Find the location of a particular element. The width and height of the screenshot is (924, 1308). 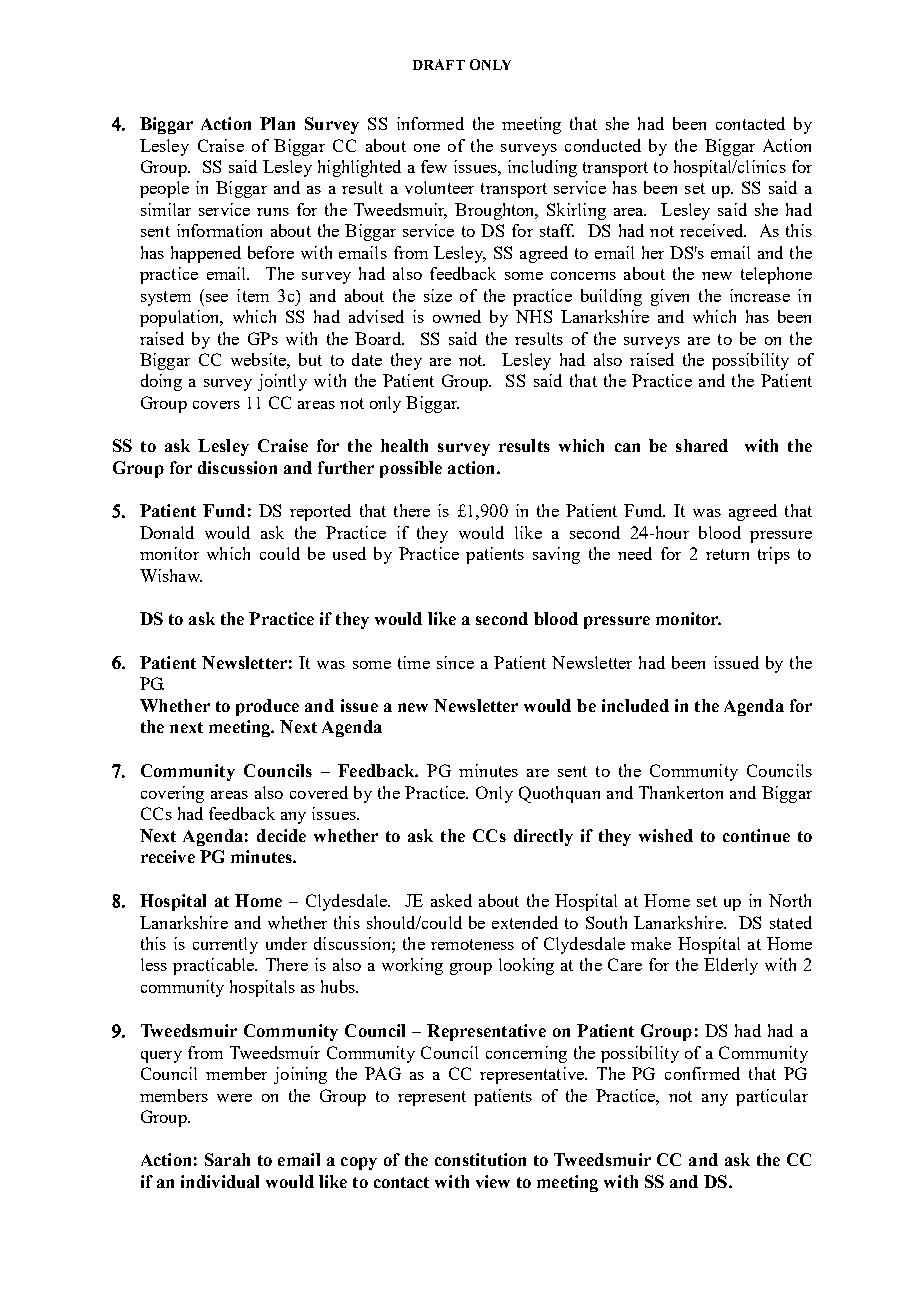

particular is located at coordinates (772, 1097).
